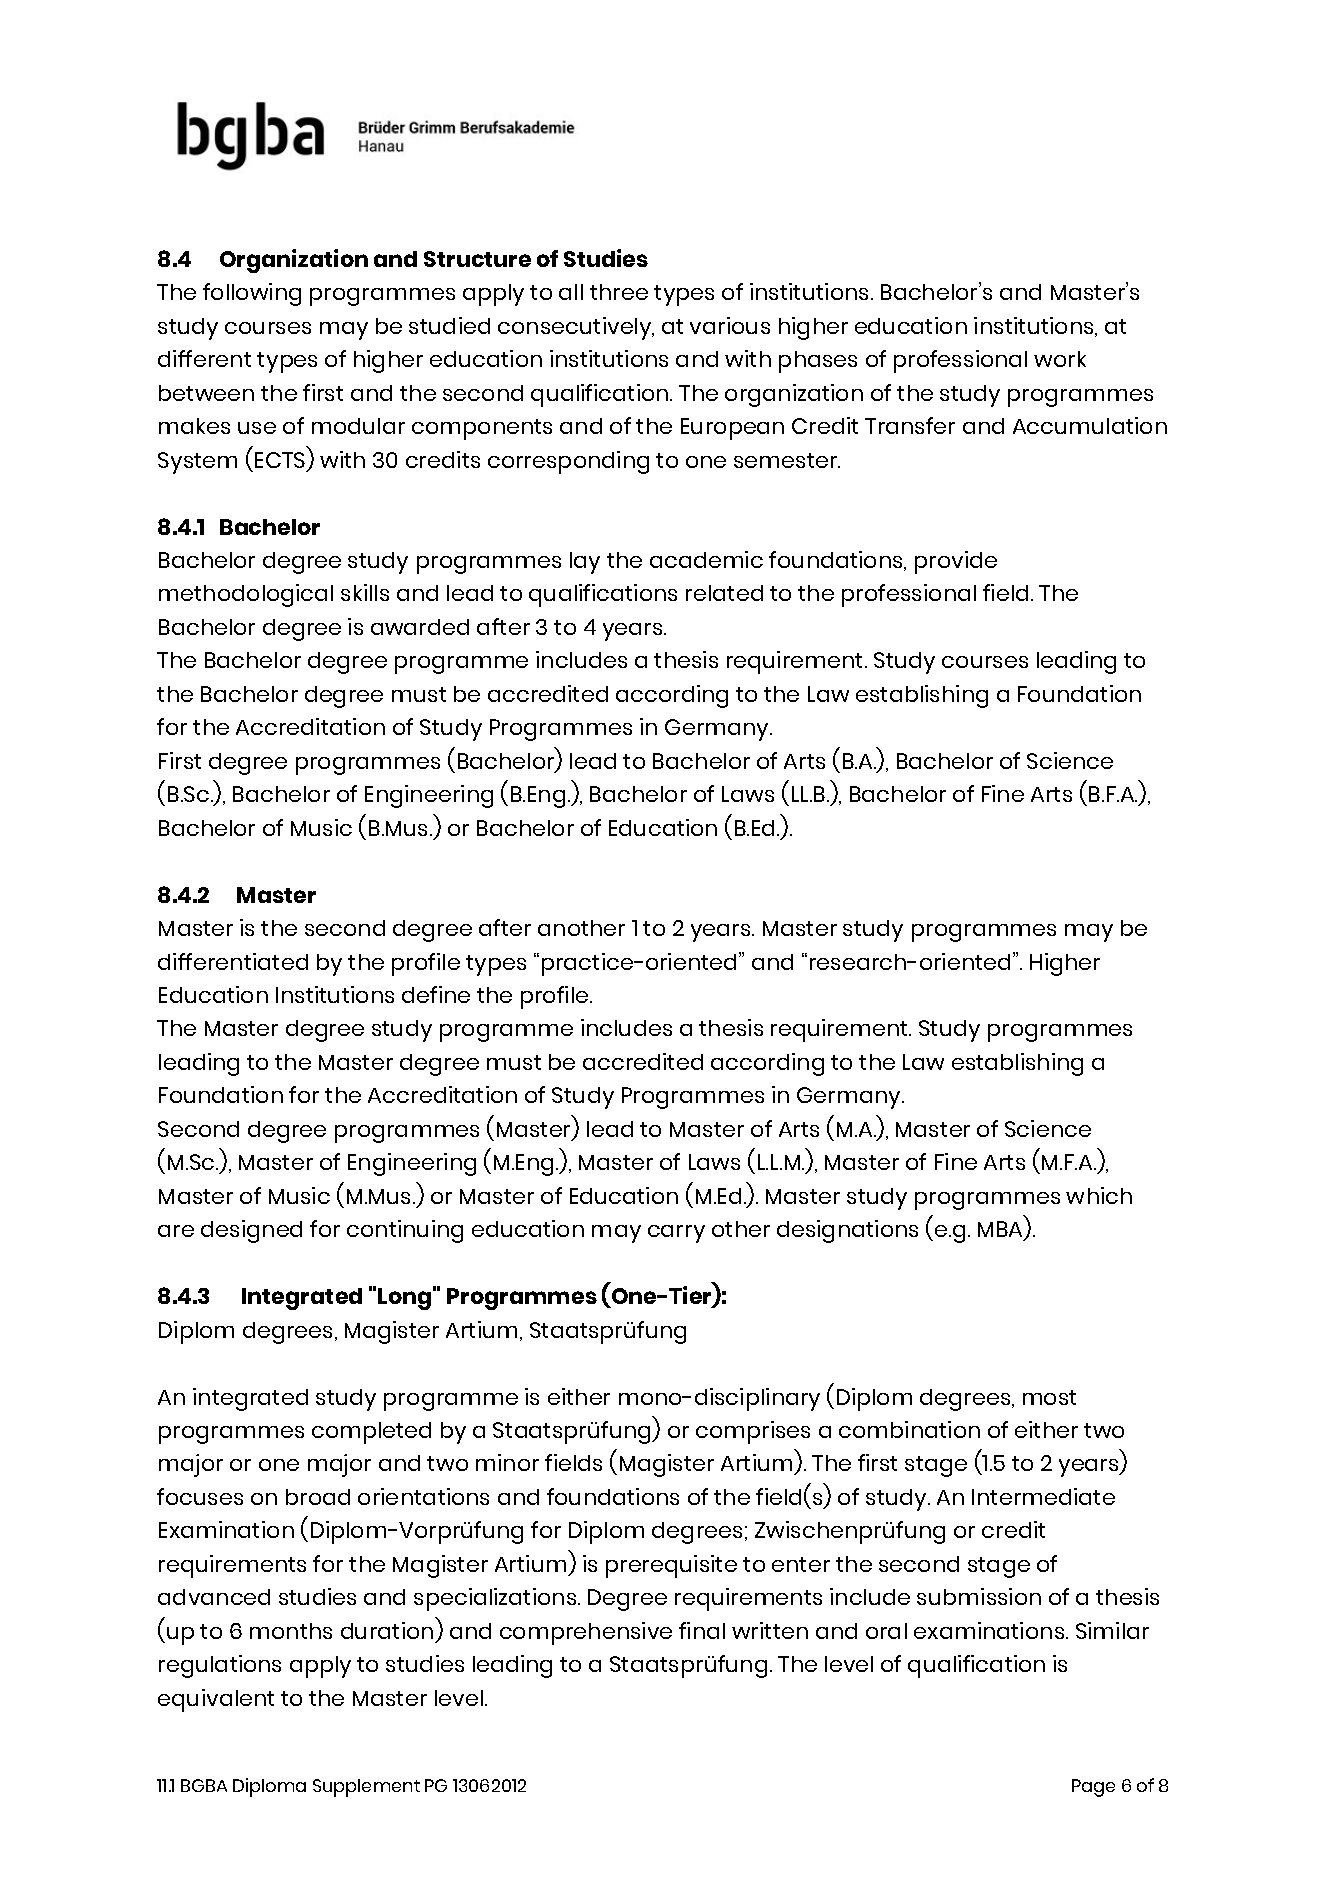 The height and width of the image is (1878, 1328). Describe the element at coordinates (724, 593) in the image. I see `related` at that location.
